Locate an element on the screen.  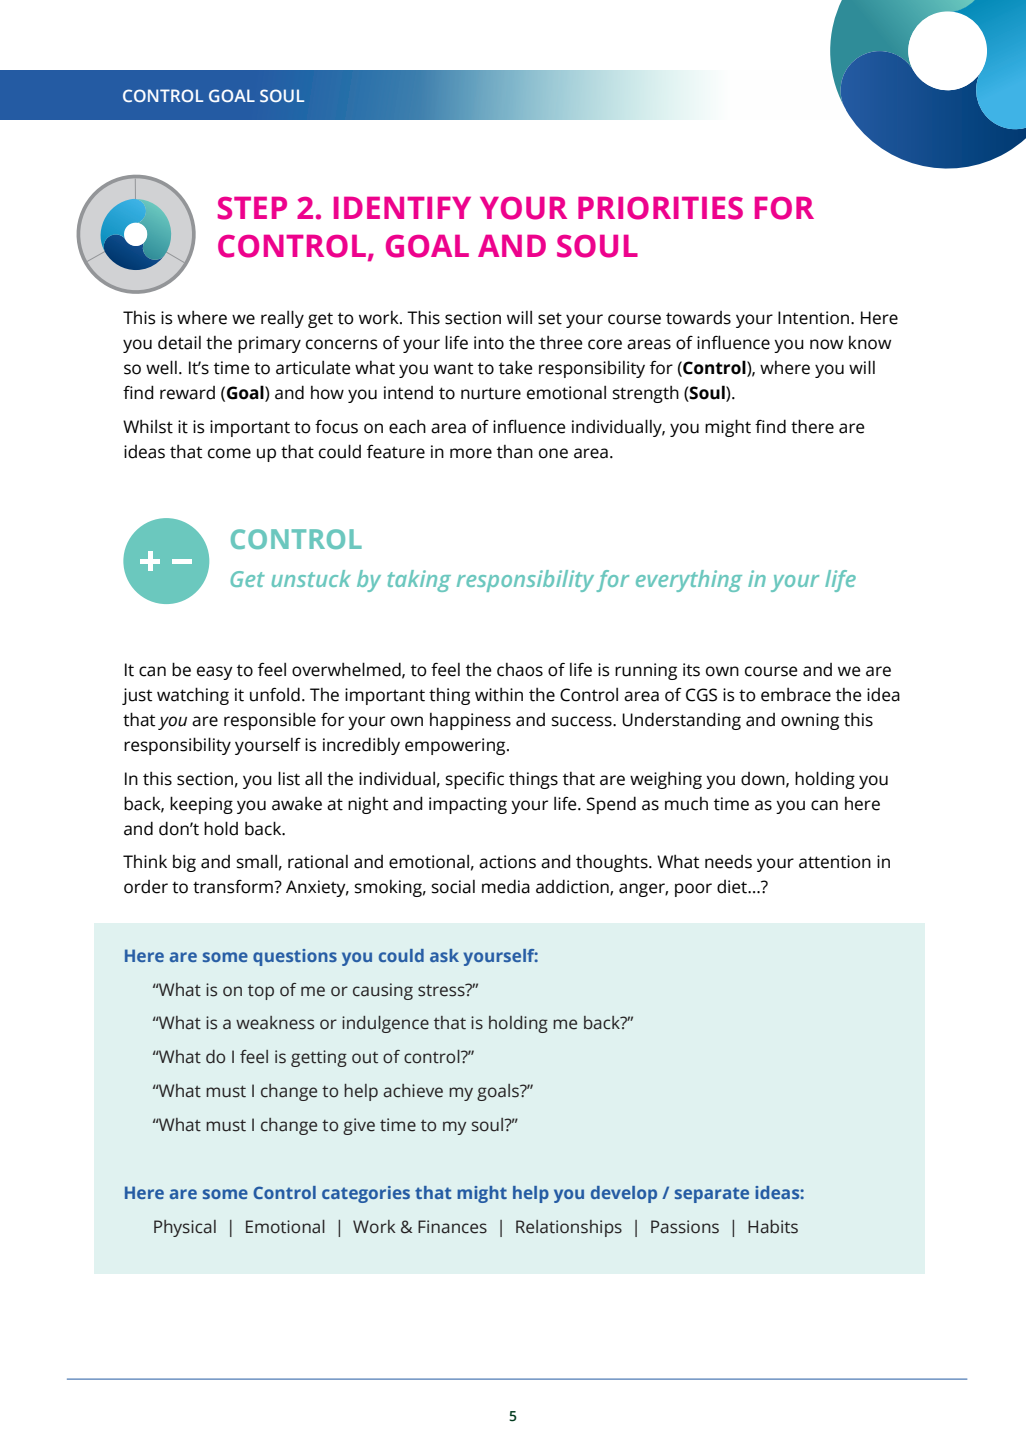
STEP is located at coordinates (252, 208).
